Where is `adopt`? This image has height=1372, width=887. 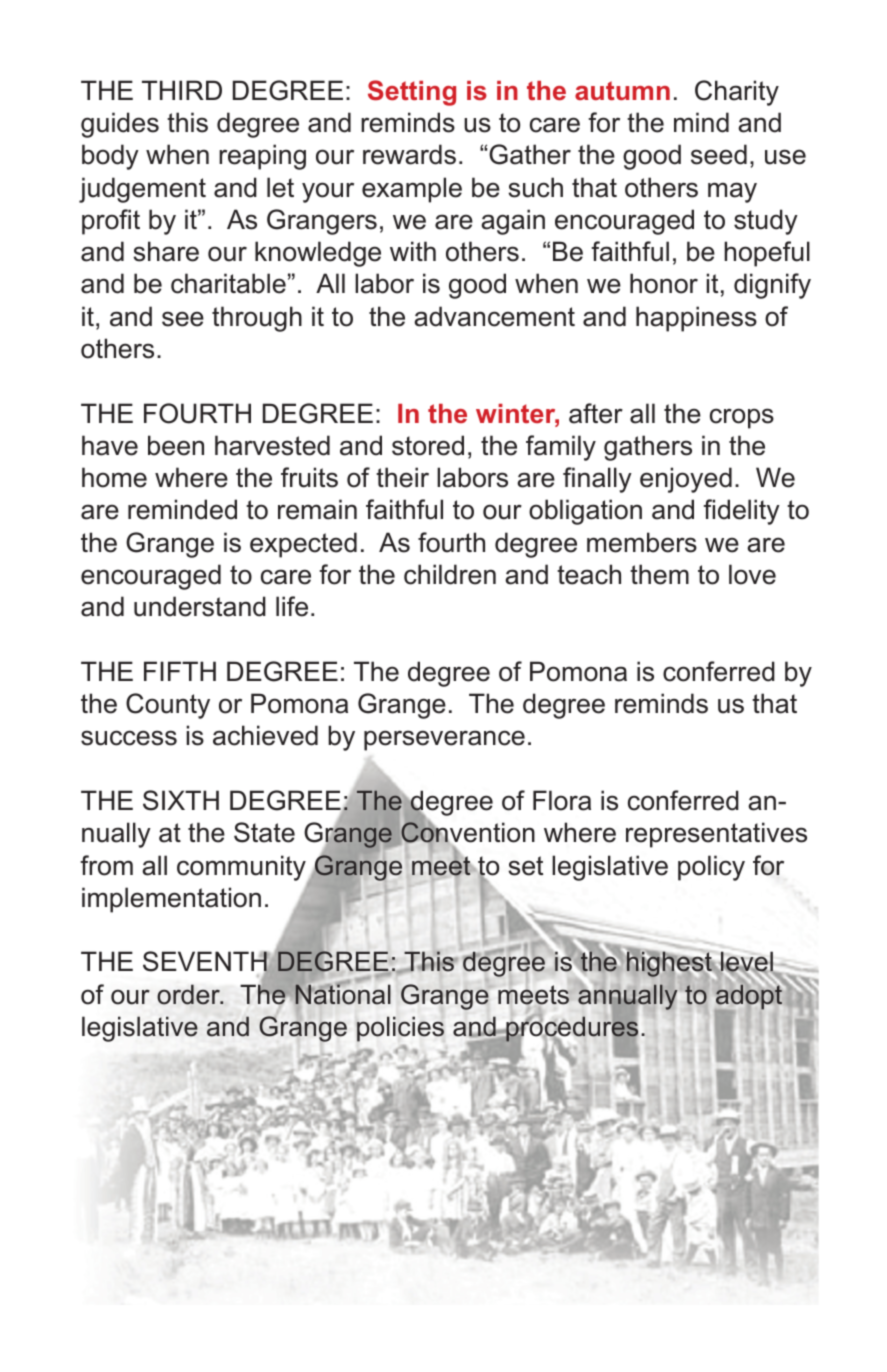
adopt is located at coordinates (749, 996).
